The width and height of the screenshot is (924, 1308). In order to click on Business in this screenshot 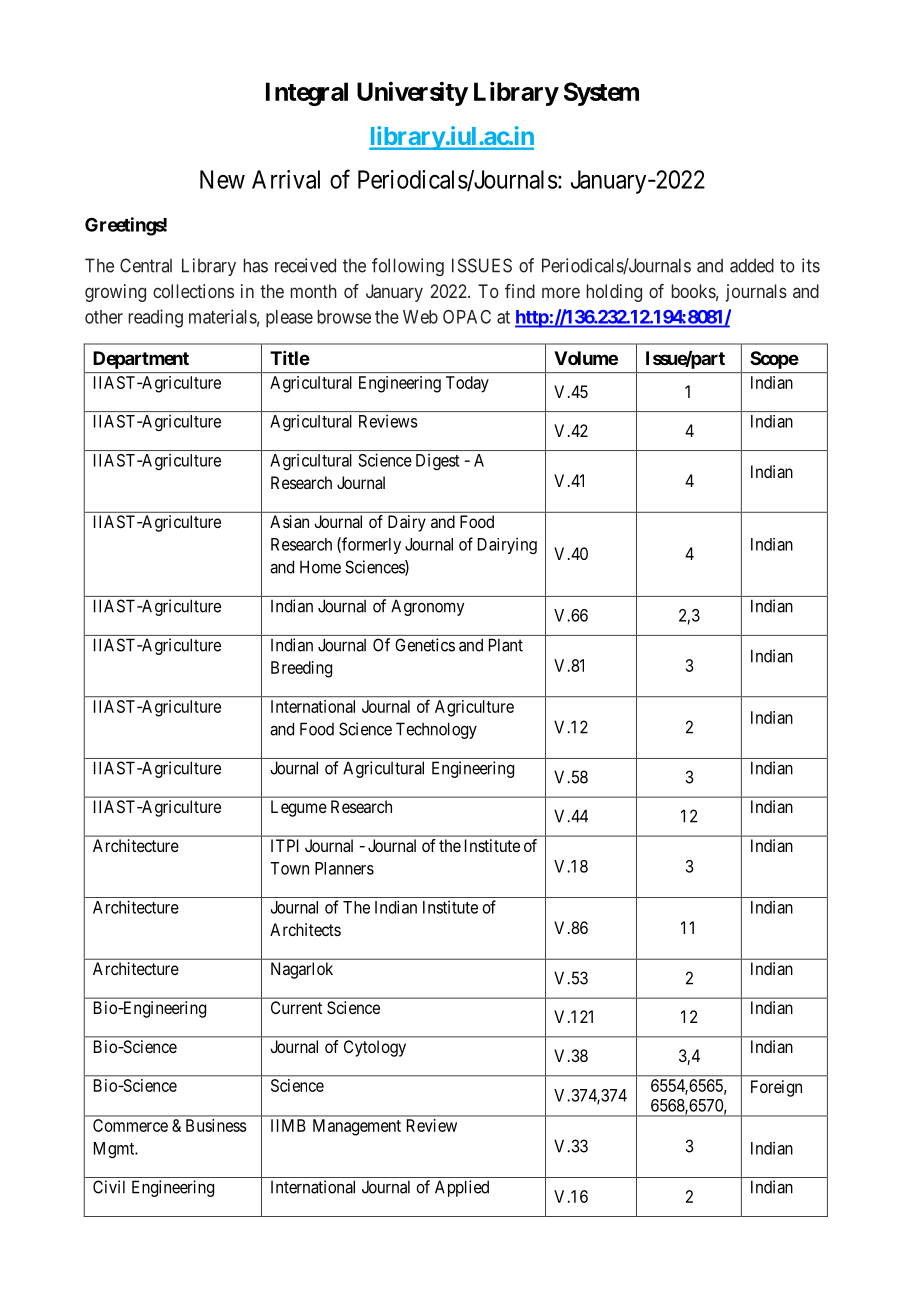, I will do `click(216, 1125)`.
